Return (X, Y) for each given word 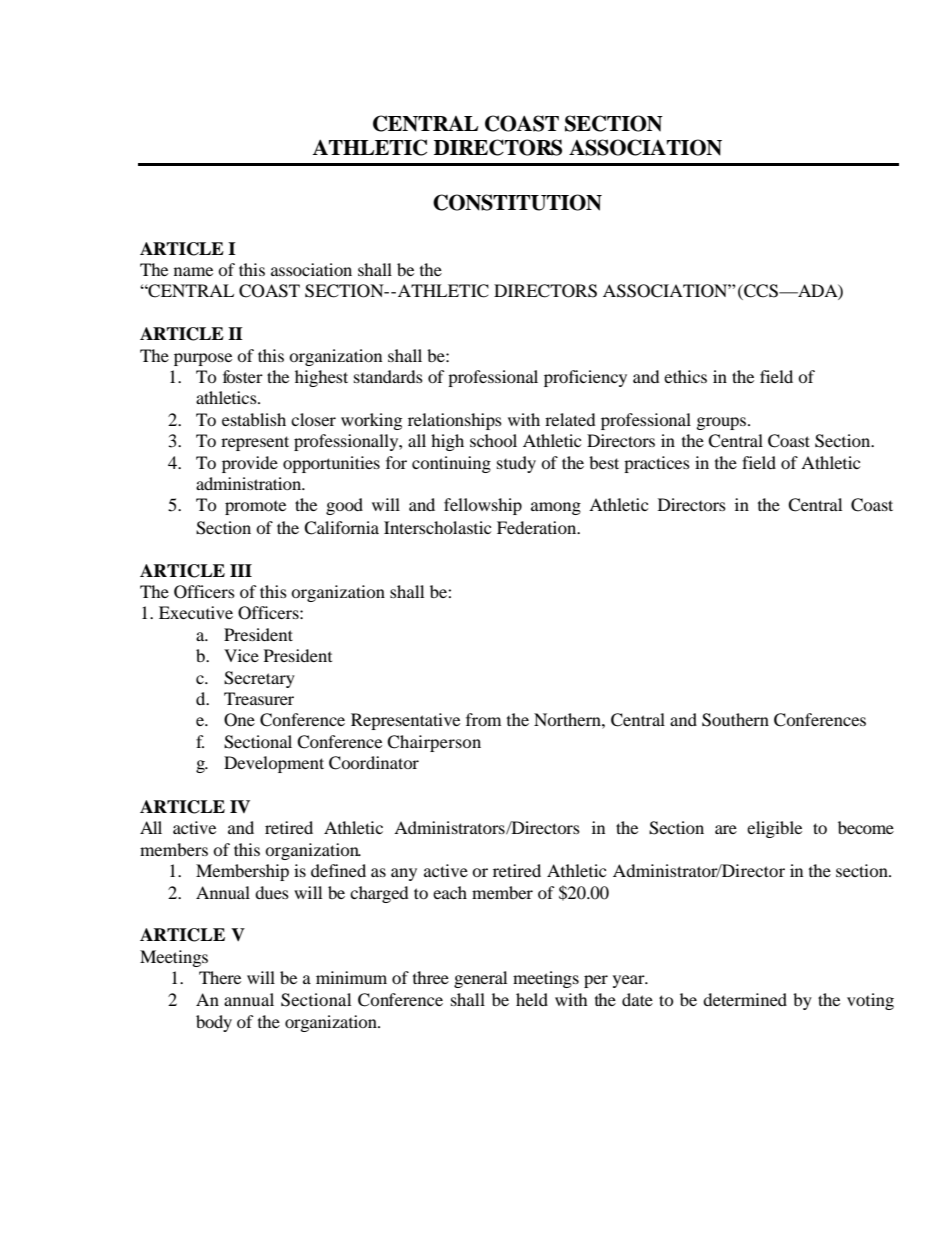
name (193, 271)
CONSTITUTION (517, 202)
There (220, 977)
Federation (538, 527)
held (532, 999)
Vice (241, 655)
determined (745, 999)
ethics (685, 376)
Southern (735, 720)
